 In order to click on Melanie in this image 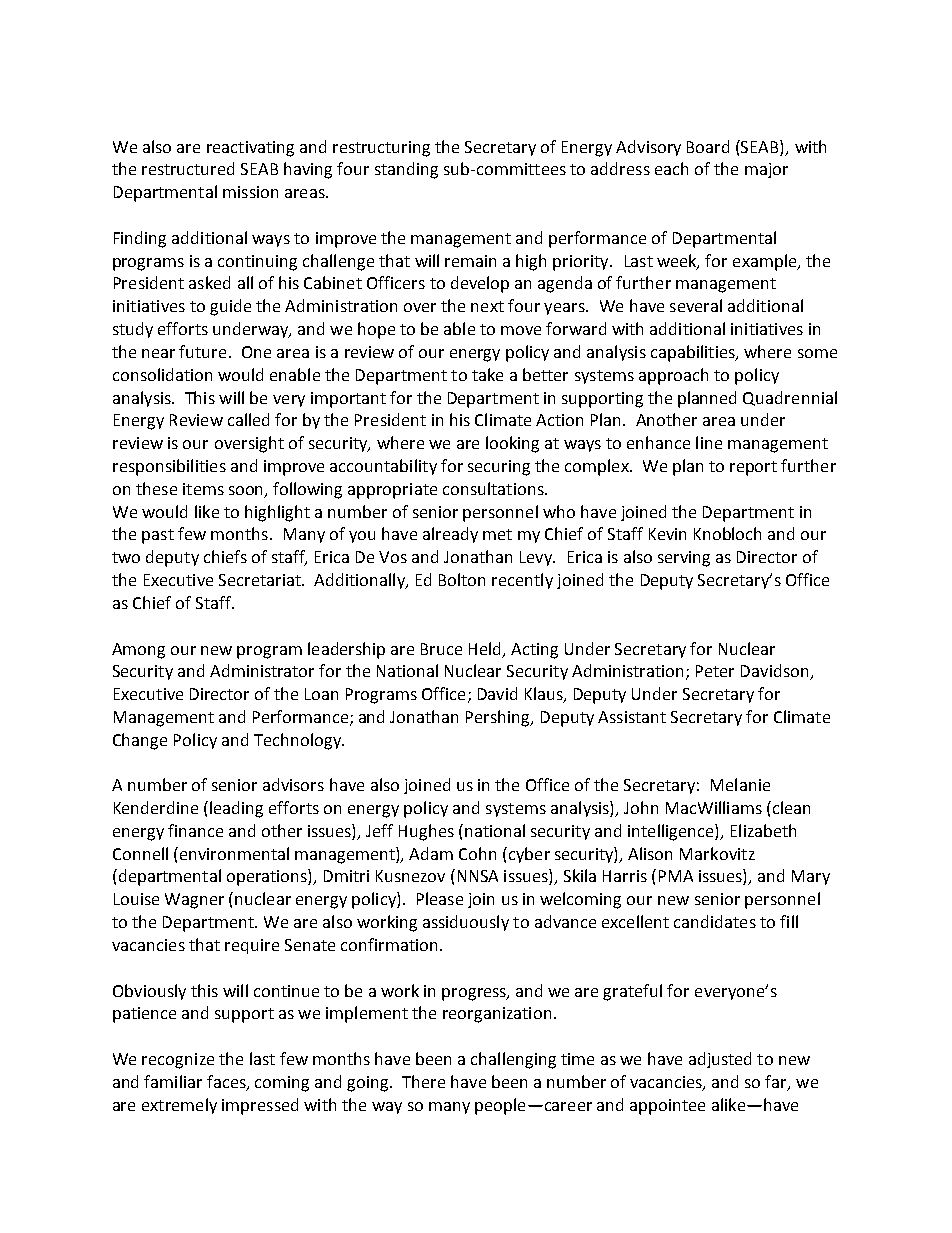, I will do `click(740, 784)`.
